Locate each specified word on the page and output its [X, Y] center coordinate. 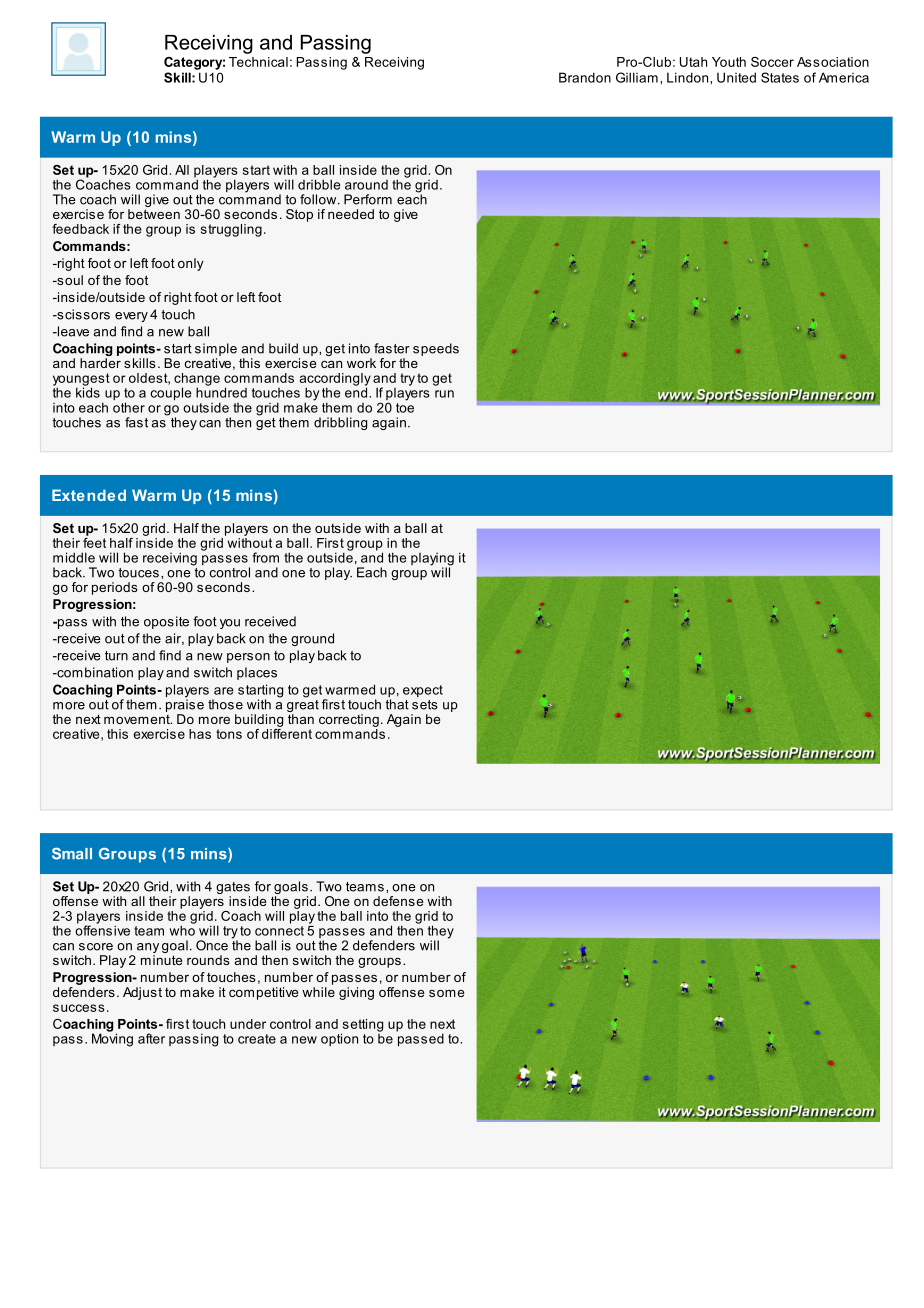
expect [423, 691]
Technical [258, 62]
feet [94, 541]
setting [362, 1026]
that [397, 704]
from [265, 557]
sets [425, 705]
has [200, 734]
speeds [436, 349]
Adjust [142, 993]
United [736, 77]
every [131, 317]
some [446, 993]
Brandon [585, 77]
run [444, 394]
